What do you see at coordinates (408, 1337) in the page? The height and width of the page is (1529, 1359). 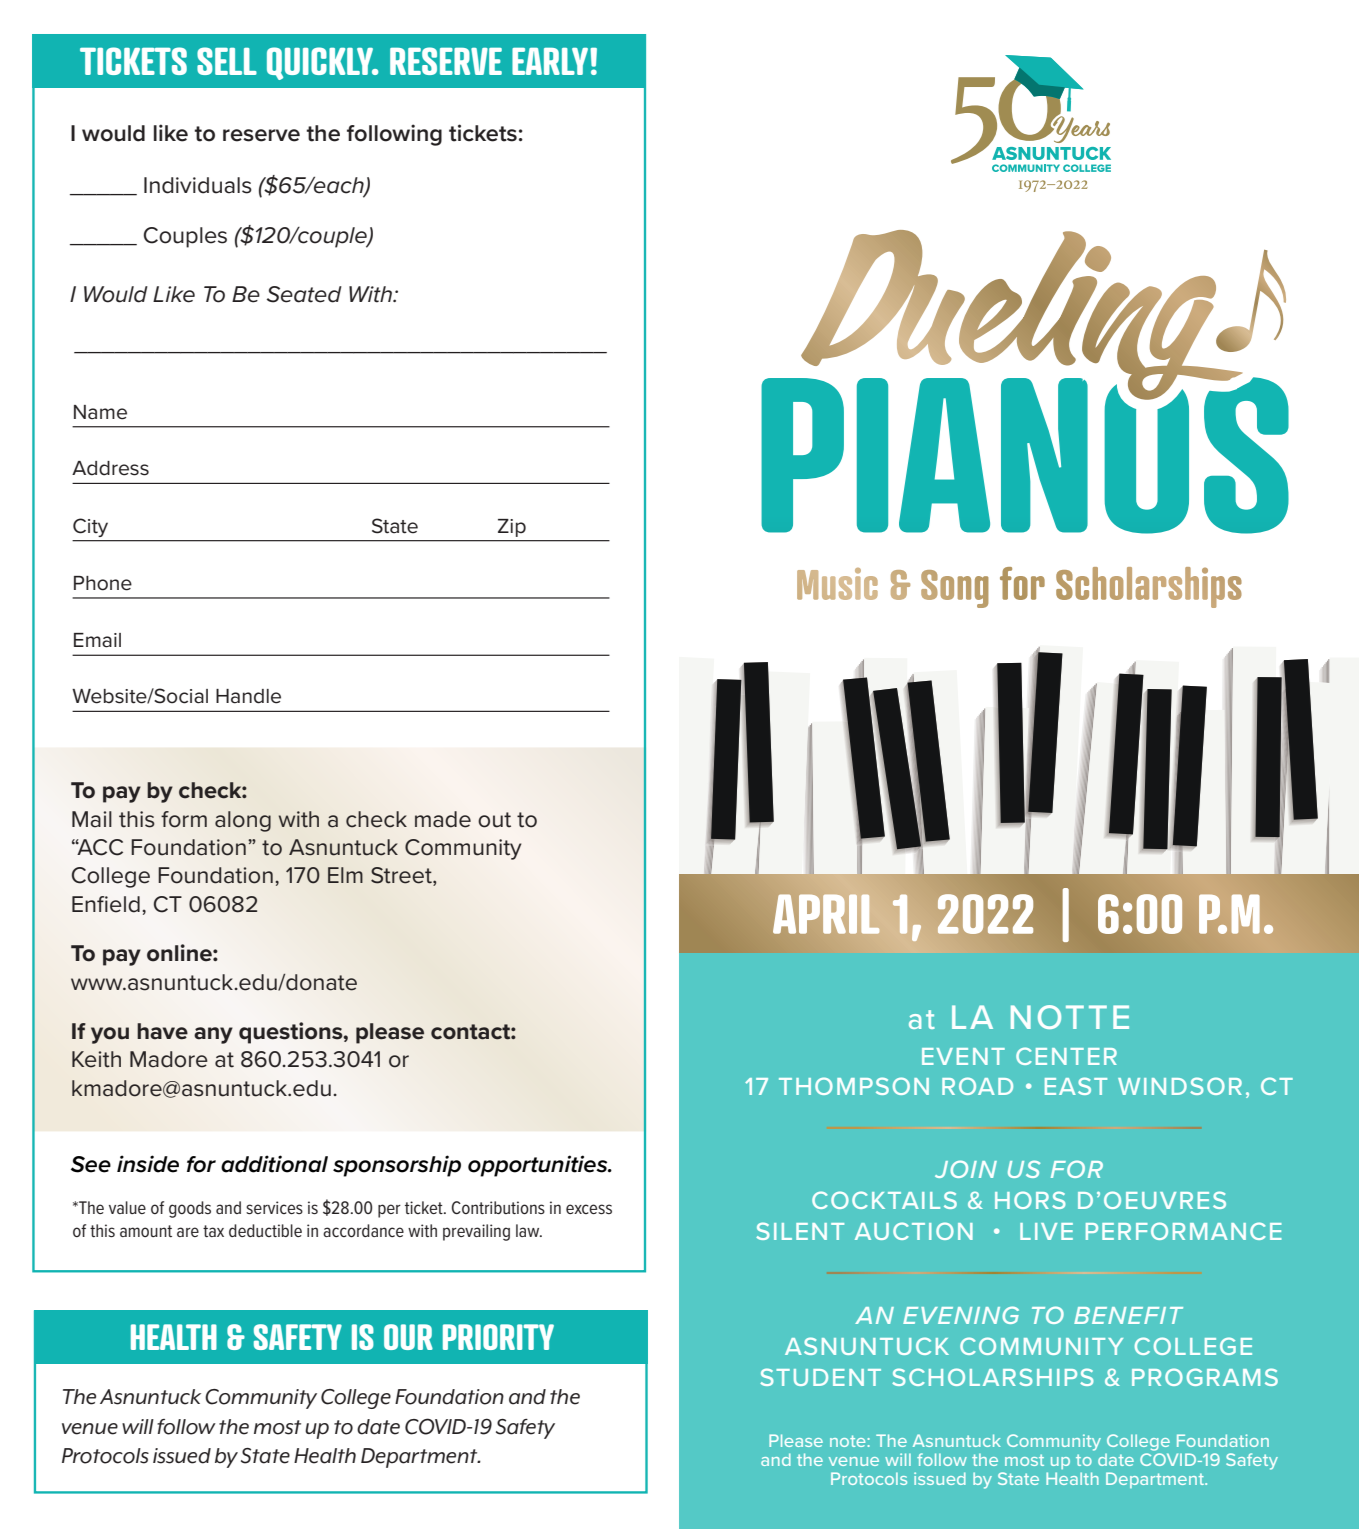 I see `OUR` at bounding box center [408, 1337].
